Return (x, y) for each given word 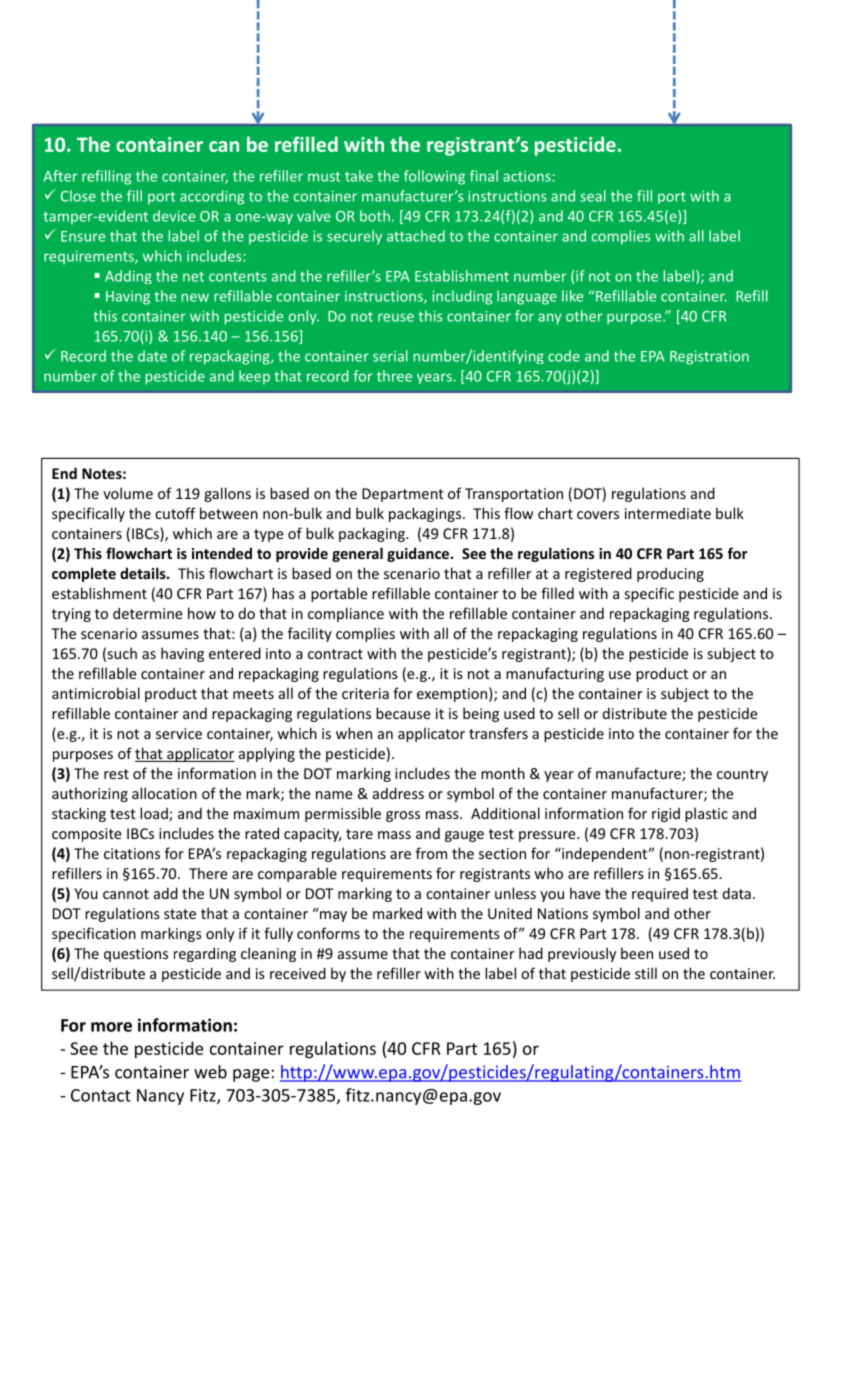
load (155, 814)
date (152, 356)
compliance (346, 614)
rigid (666, 814)
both (375, 216)
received (298, 973)
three (394, 376)
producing (670, 574)
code (564, 356)
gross (403, 816)
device (174, 216)
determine (148, 613)
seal (593, 196)
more (111, 1027)
